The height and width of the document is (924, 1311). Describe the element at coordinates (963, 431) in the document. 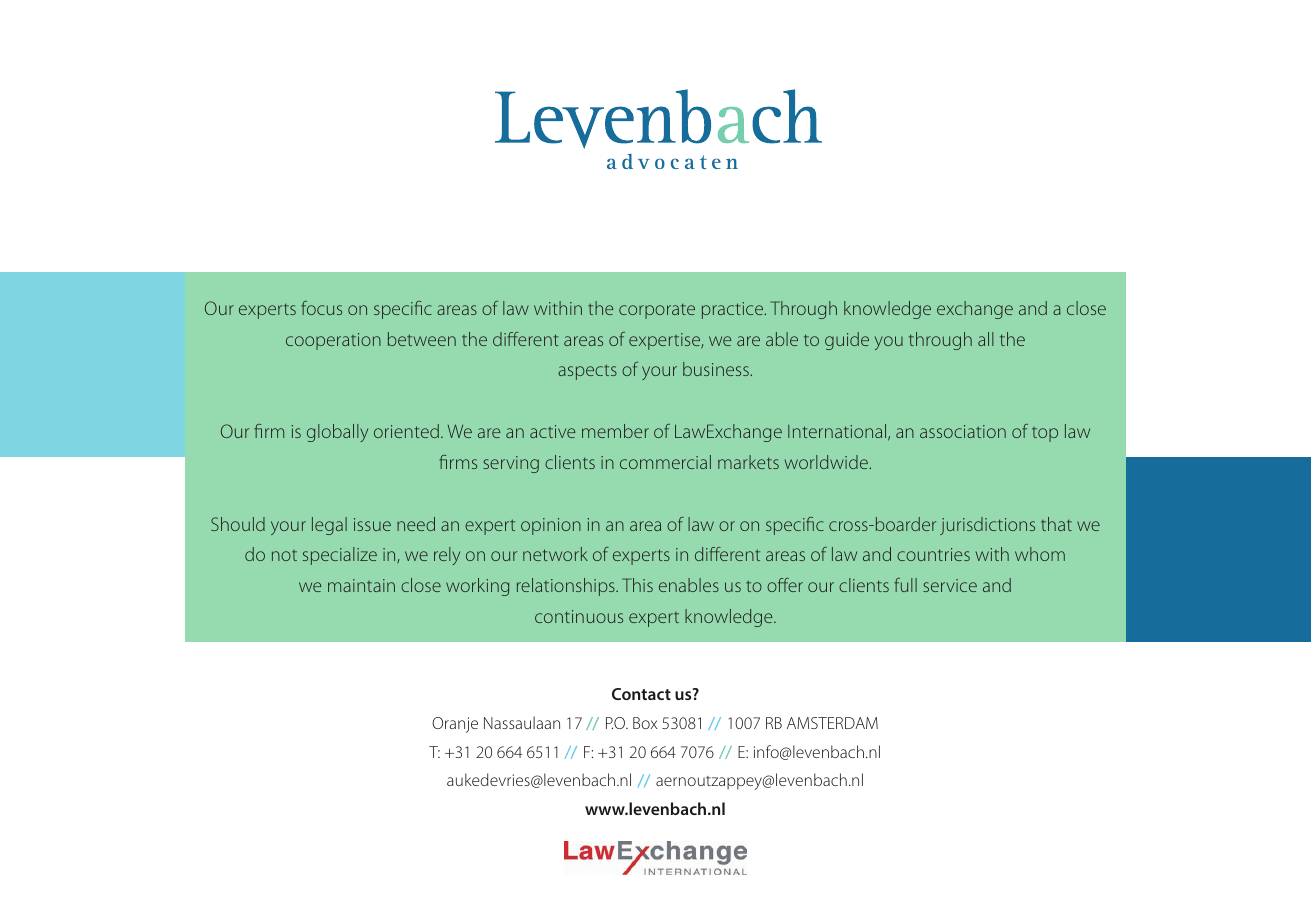

I see `association` at that location.
